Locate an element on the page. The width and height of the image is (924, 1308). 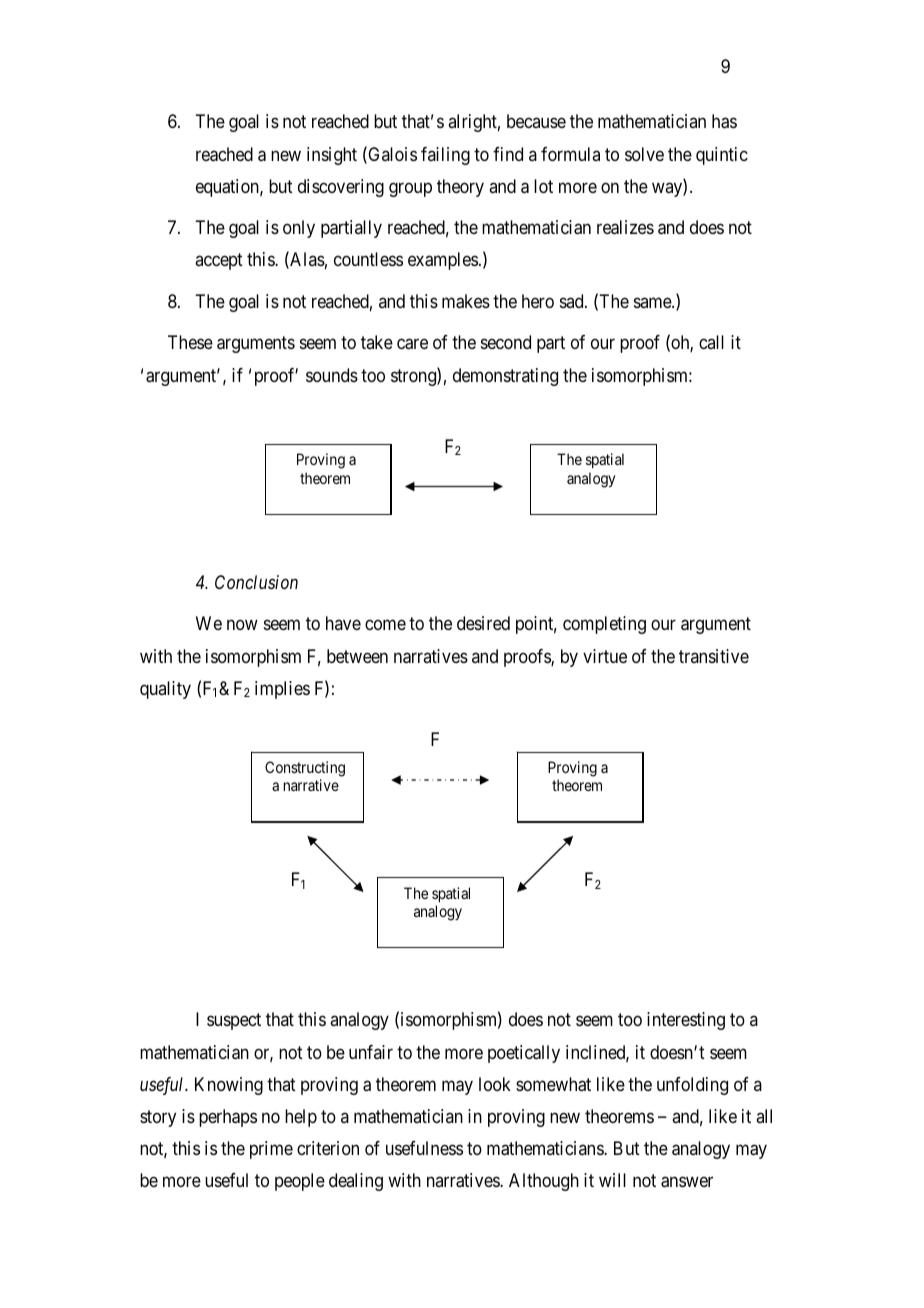
perhaps is located at coordinates (228, 1118).
